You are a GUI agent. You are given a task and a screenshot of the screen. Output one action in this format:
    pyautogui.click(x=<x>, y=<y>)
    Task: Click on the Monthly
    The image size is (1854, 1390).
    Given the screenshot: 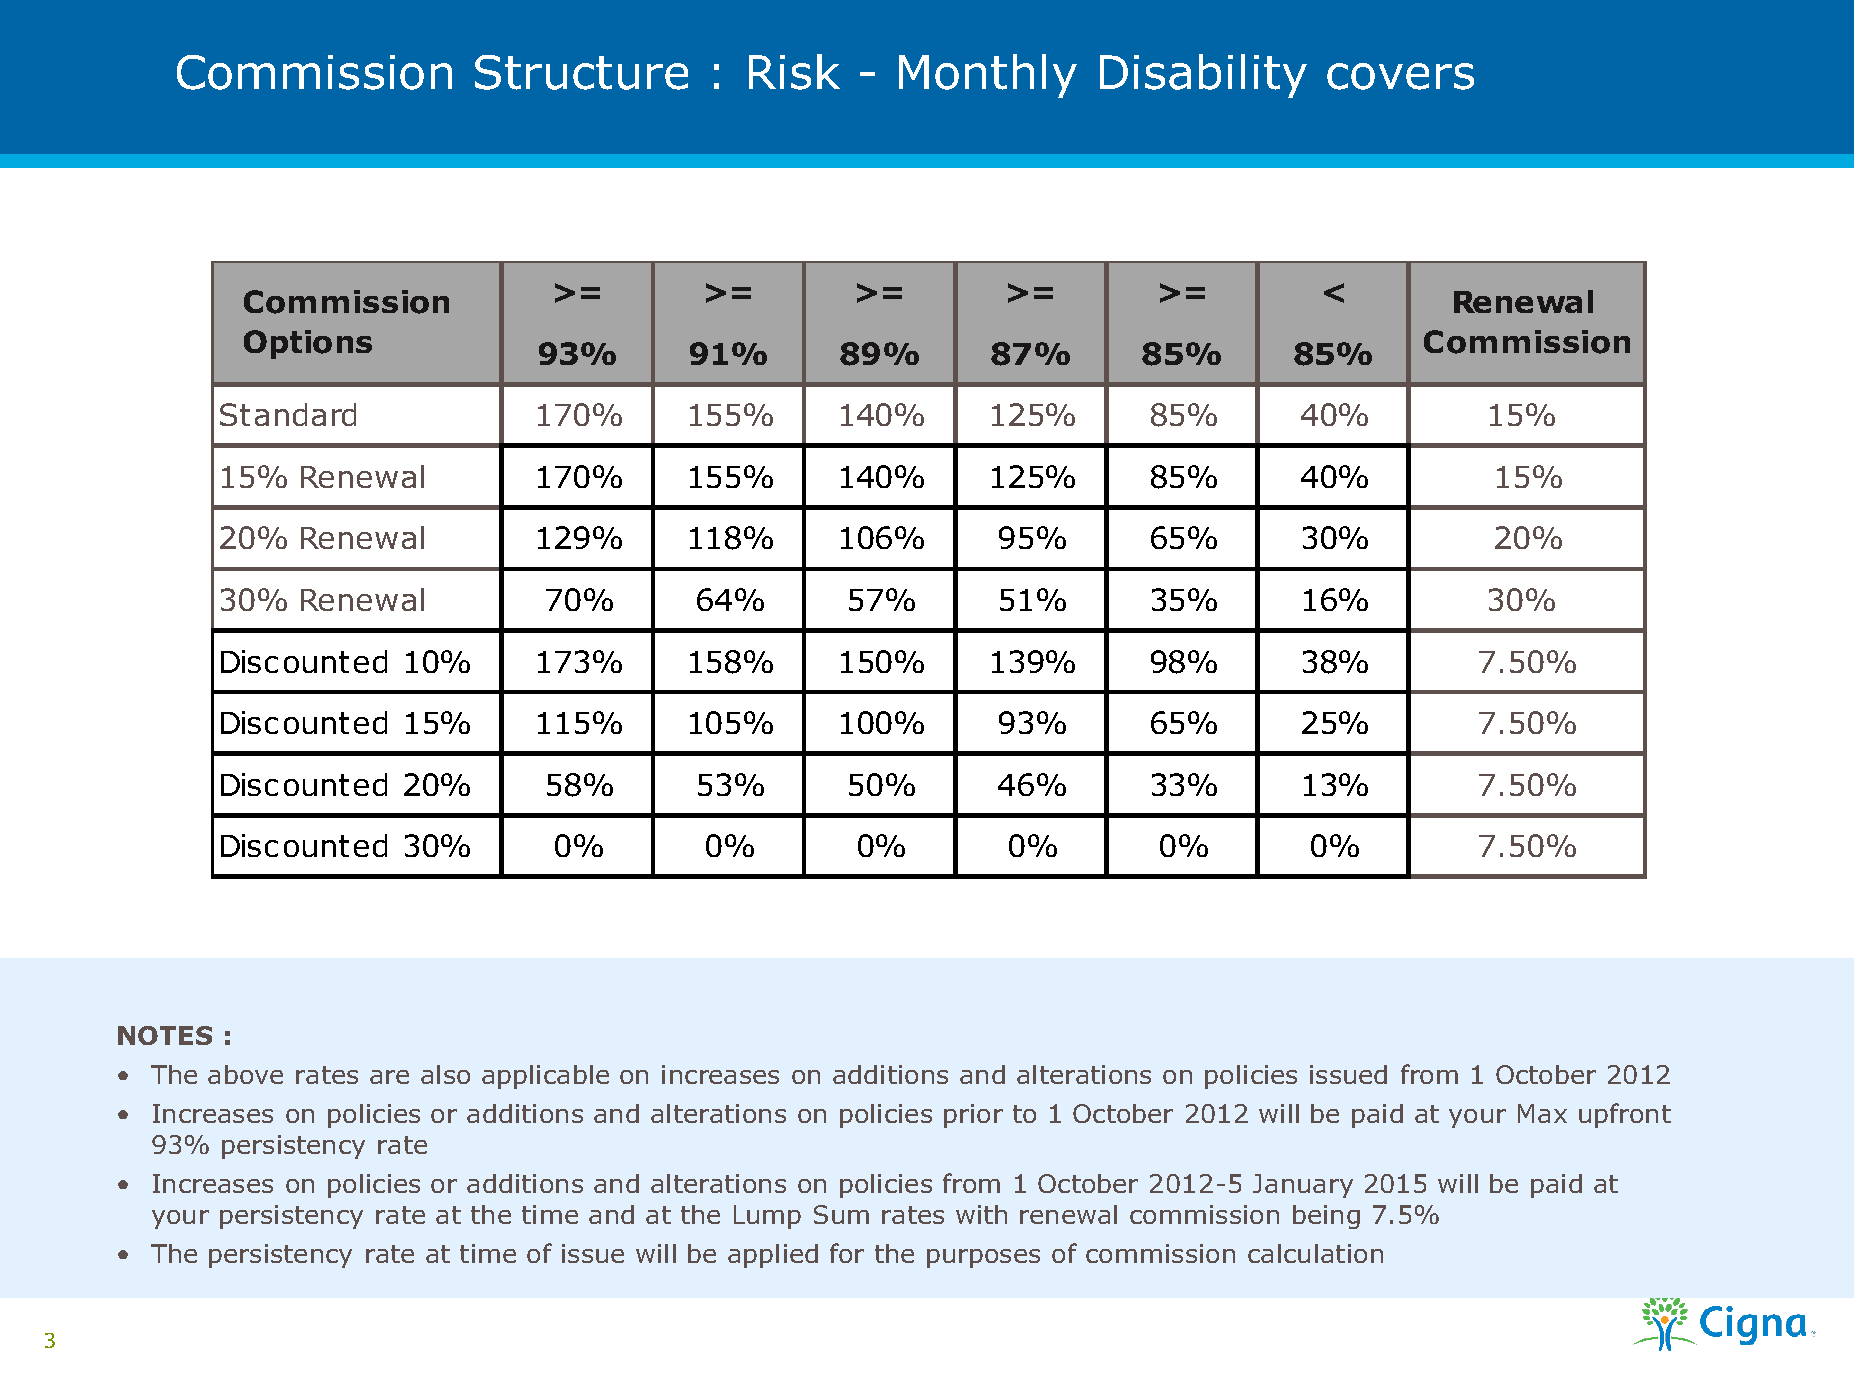 What is the action you would take?
    pyautogui.click(x=988, y=76)
